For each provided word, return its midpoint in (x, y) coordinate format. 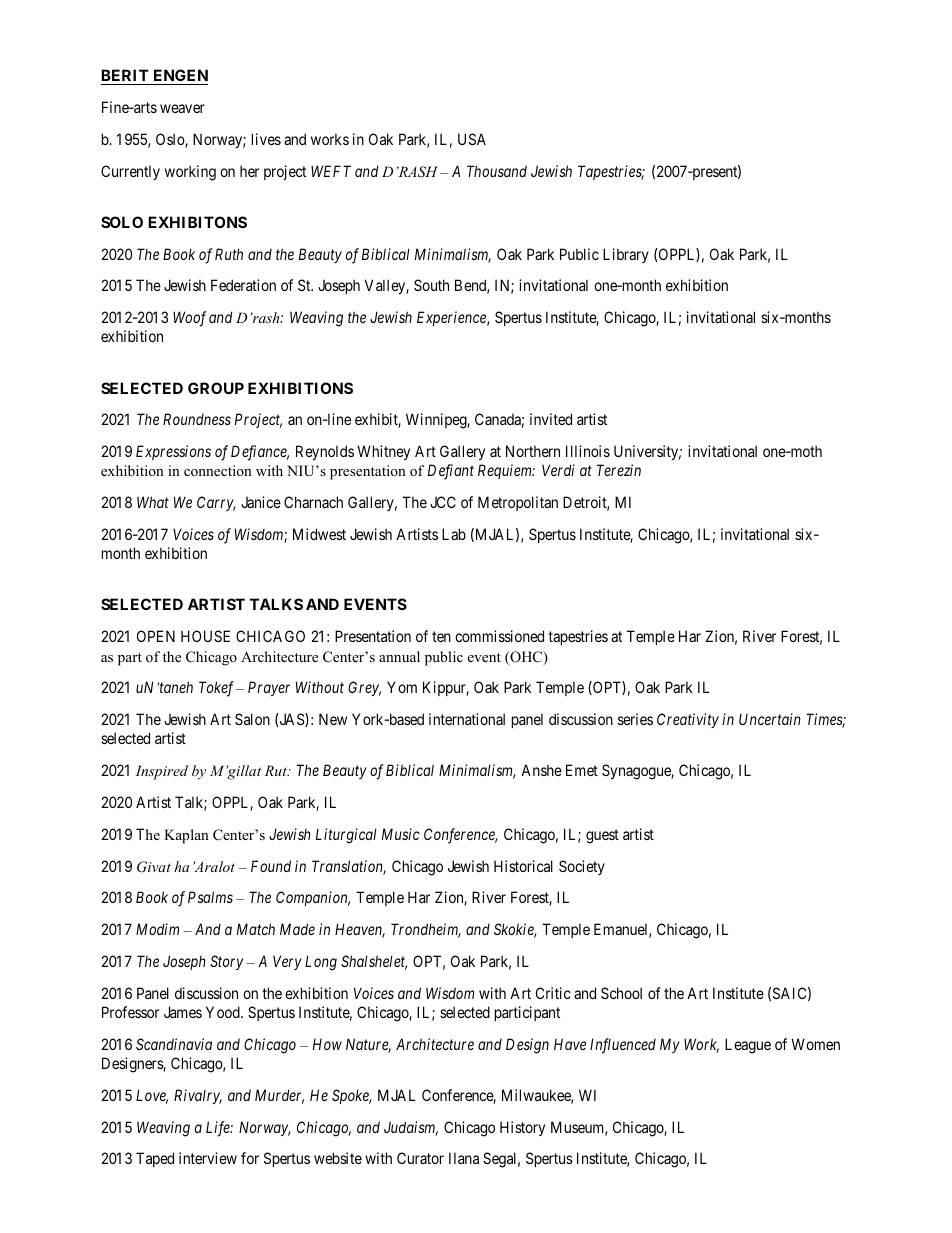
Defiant (451, 472)
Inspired (161, 772)
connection (218, 470)
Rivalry (198, 1096)
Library (626, 255)
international (467, 719)
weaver (182, 108)
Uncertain (770, 719)
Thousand (497, 171)
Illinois (588, 451)
